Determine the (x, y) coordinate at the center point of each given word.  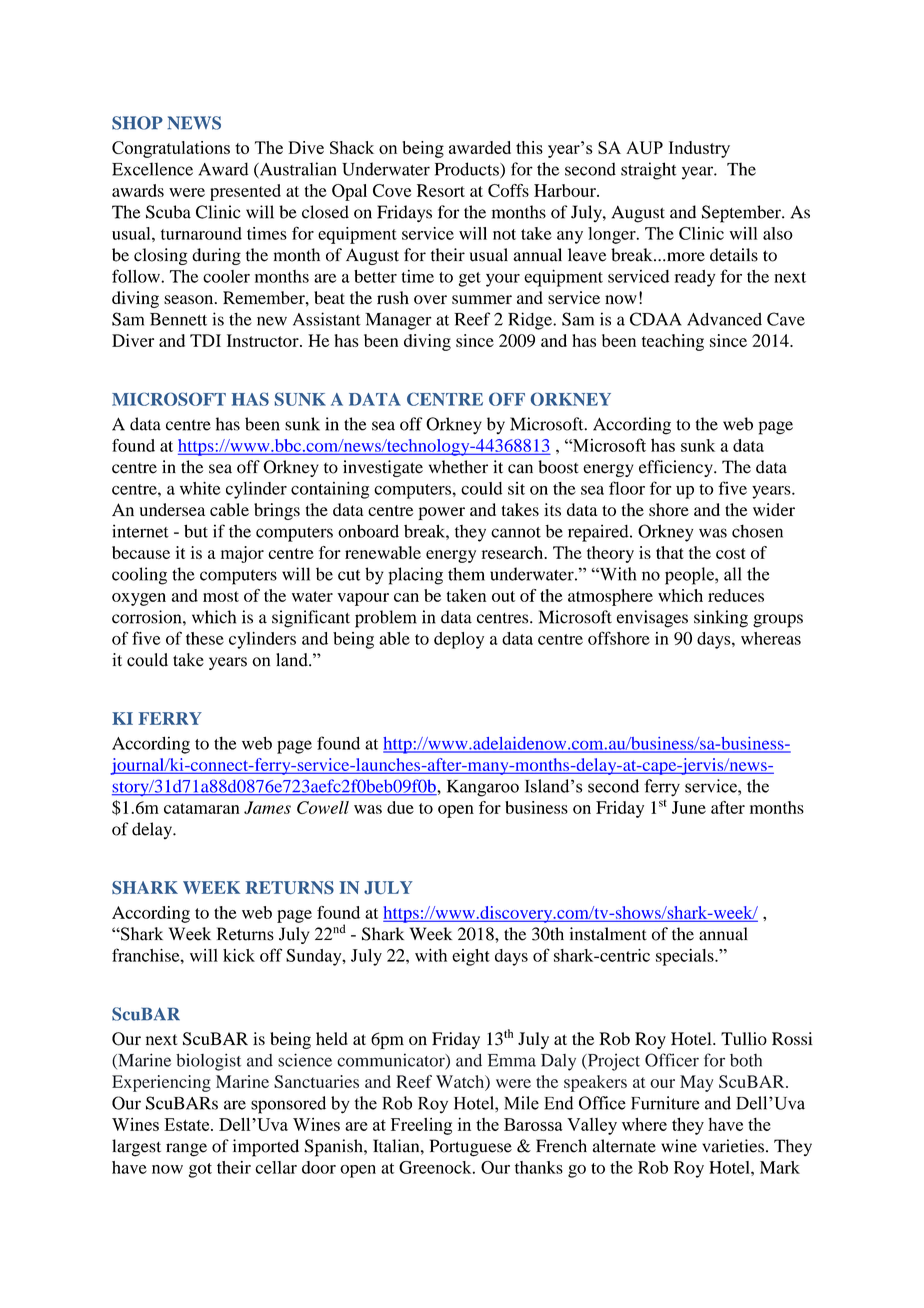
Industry (699, 149)
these (205, 638)
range (186, 1150)
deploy (459, 640)
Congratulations (171, 149)
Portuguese (471, 1148)
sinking (721, 619)
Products (468, 170)
